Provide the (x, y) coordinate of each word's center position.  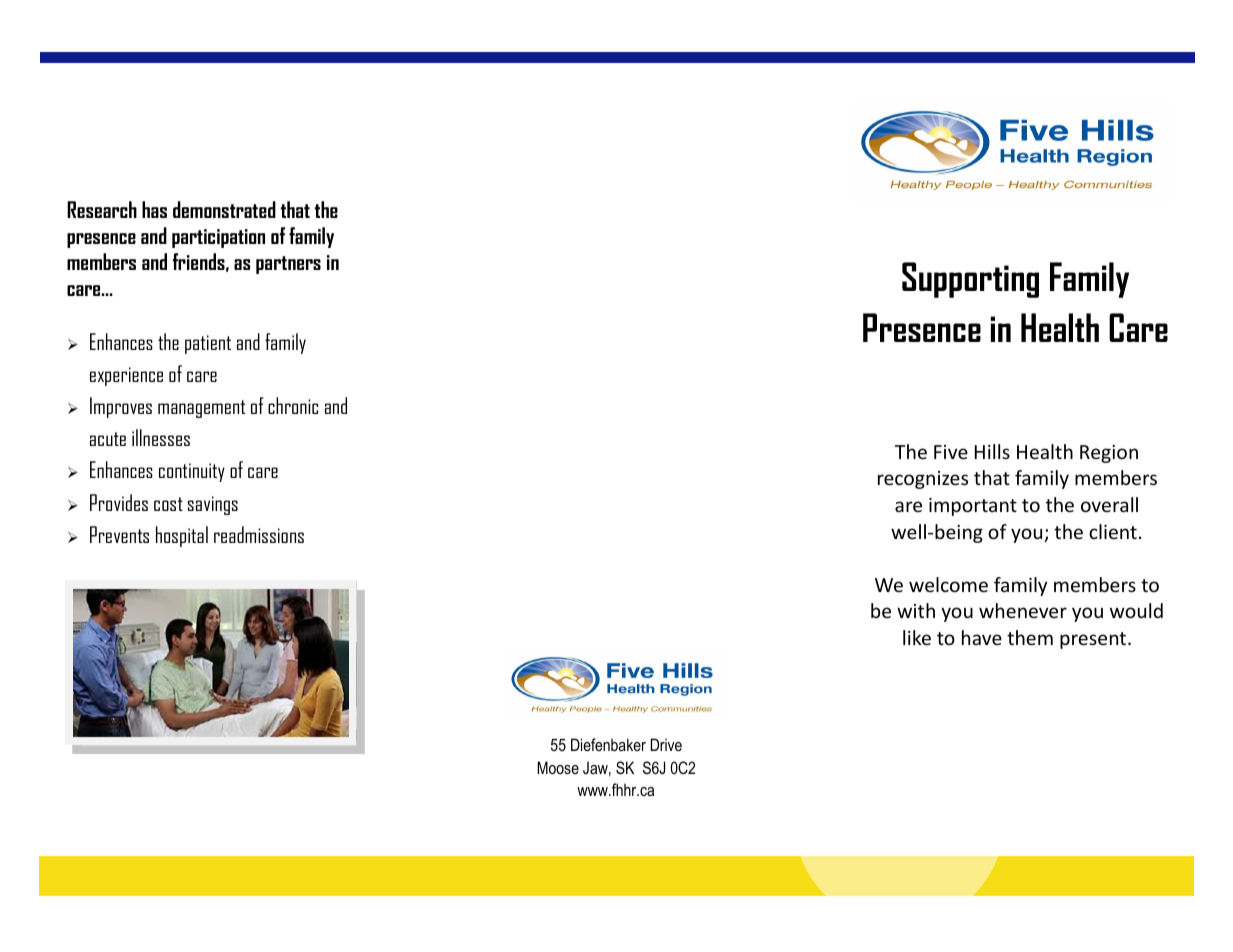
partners (288, 265)
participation (218, 238)
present (1094, 640)
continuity (192, 472)
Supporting (970, 280)
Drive (666, 744)
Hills (992, 451)
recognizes (923, 480)
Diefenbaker (608, 744)
